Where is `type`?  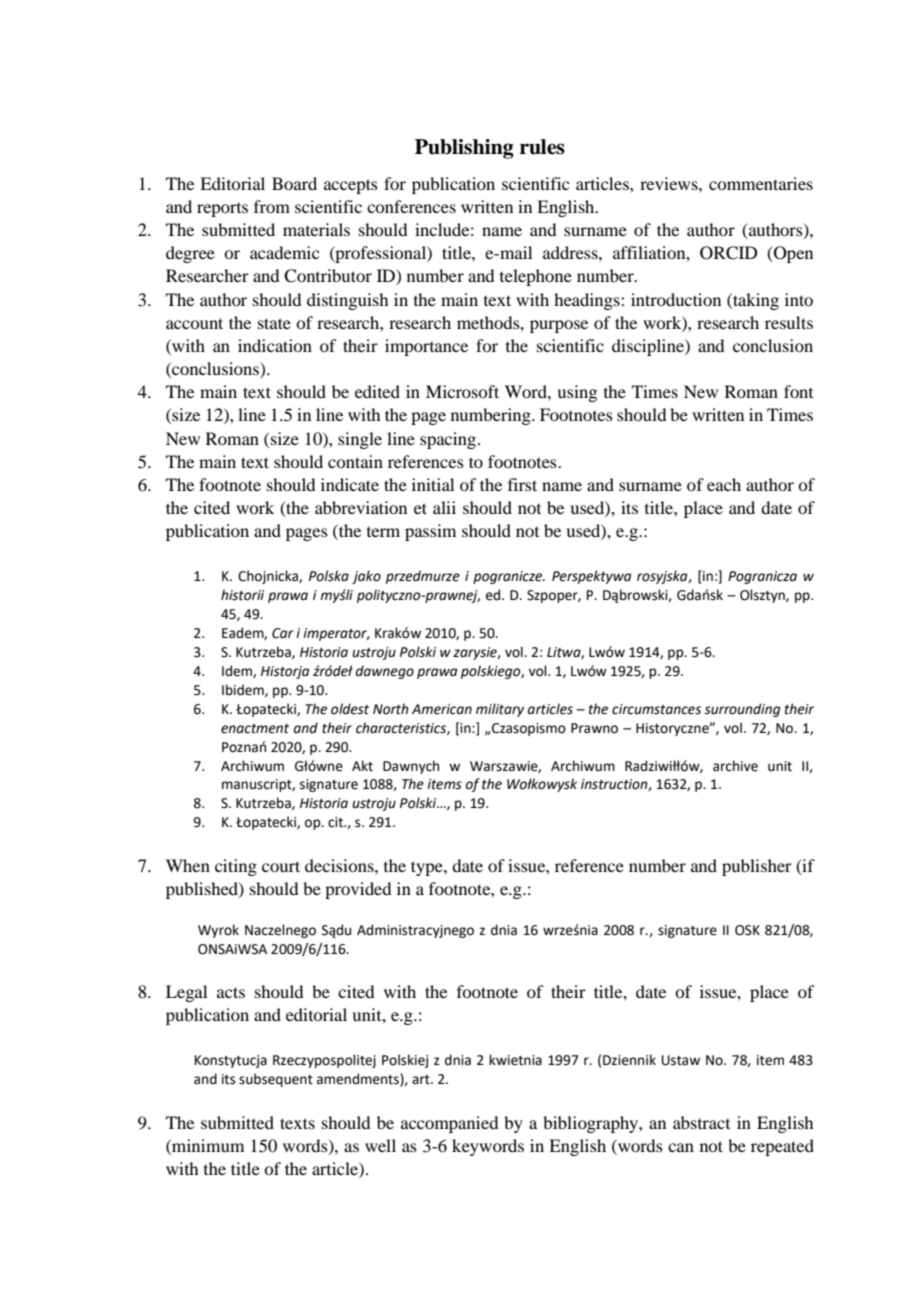
type is located at coordinates (428, 868).
